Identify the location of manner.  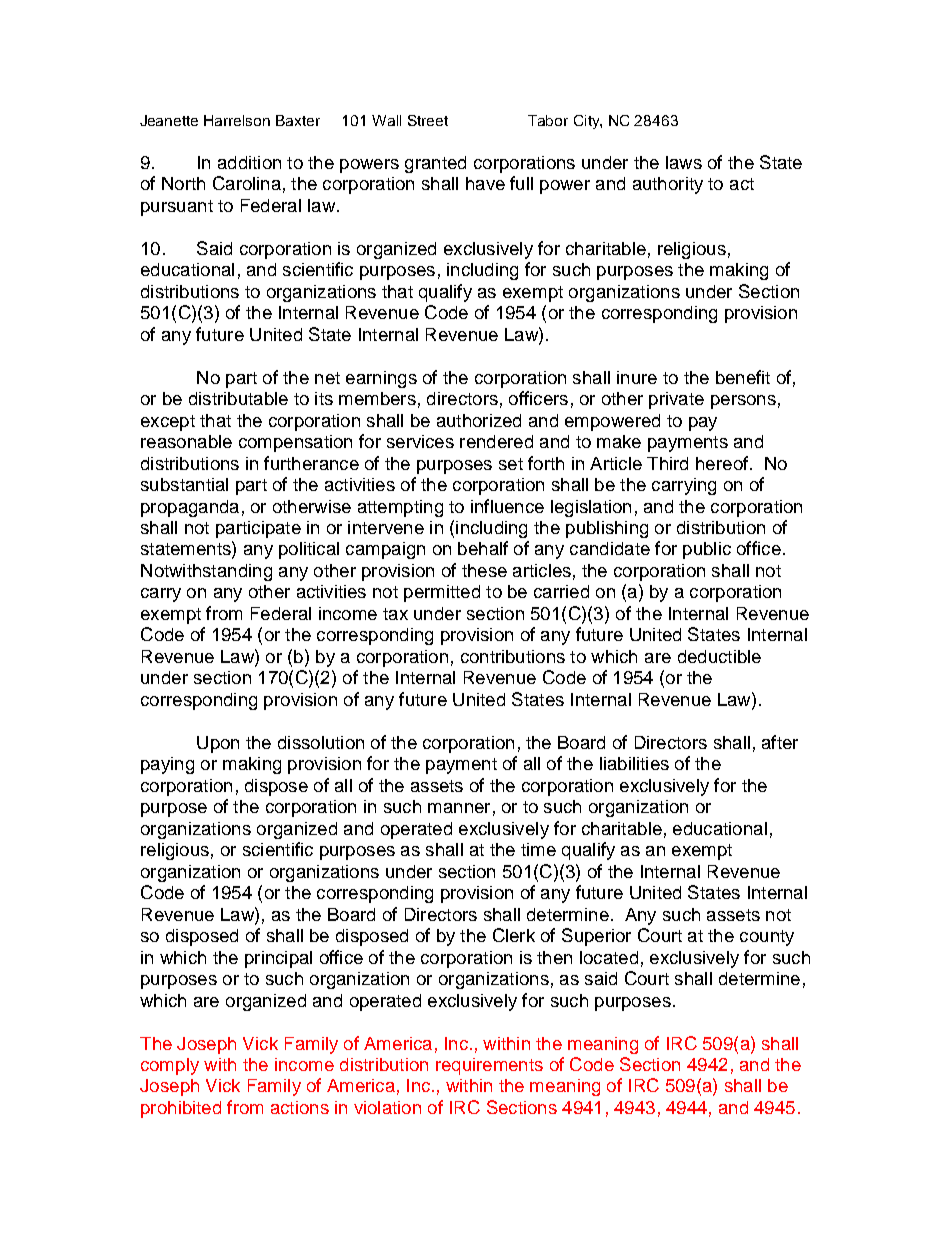
(459, 808).
